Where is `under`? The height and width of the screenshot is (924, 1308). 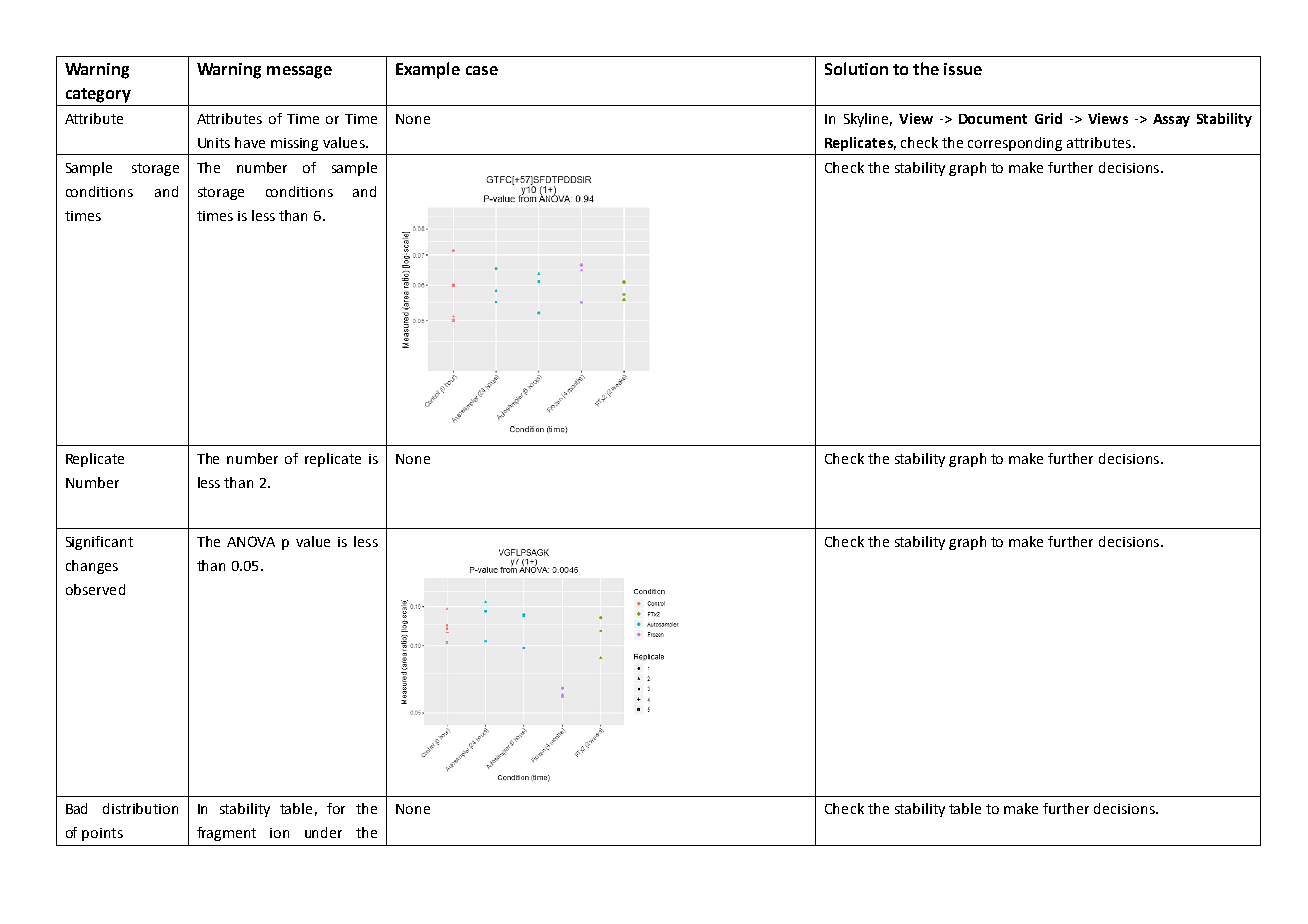
under is located at coordinates (323, 832).
